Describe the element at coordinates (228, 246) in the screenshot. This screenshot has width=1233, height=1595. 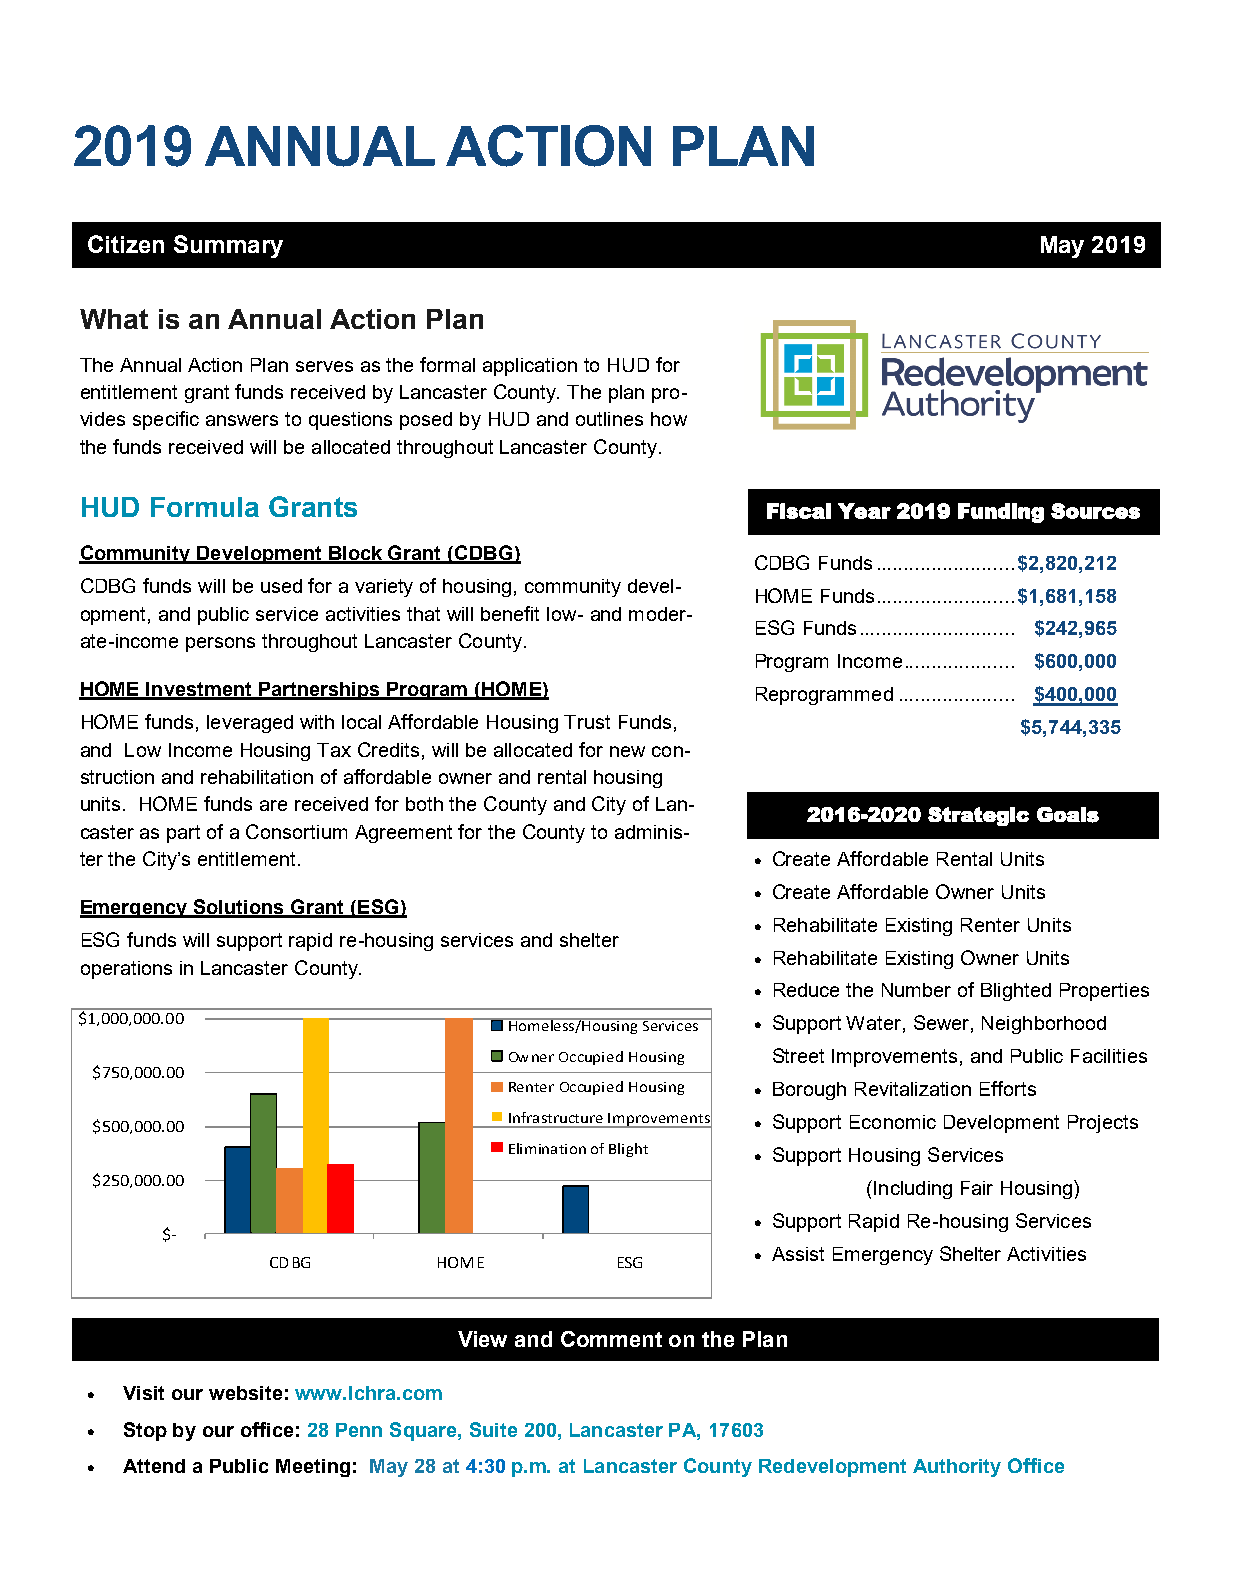
I see `Summary` at that location.
